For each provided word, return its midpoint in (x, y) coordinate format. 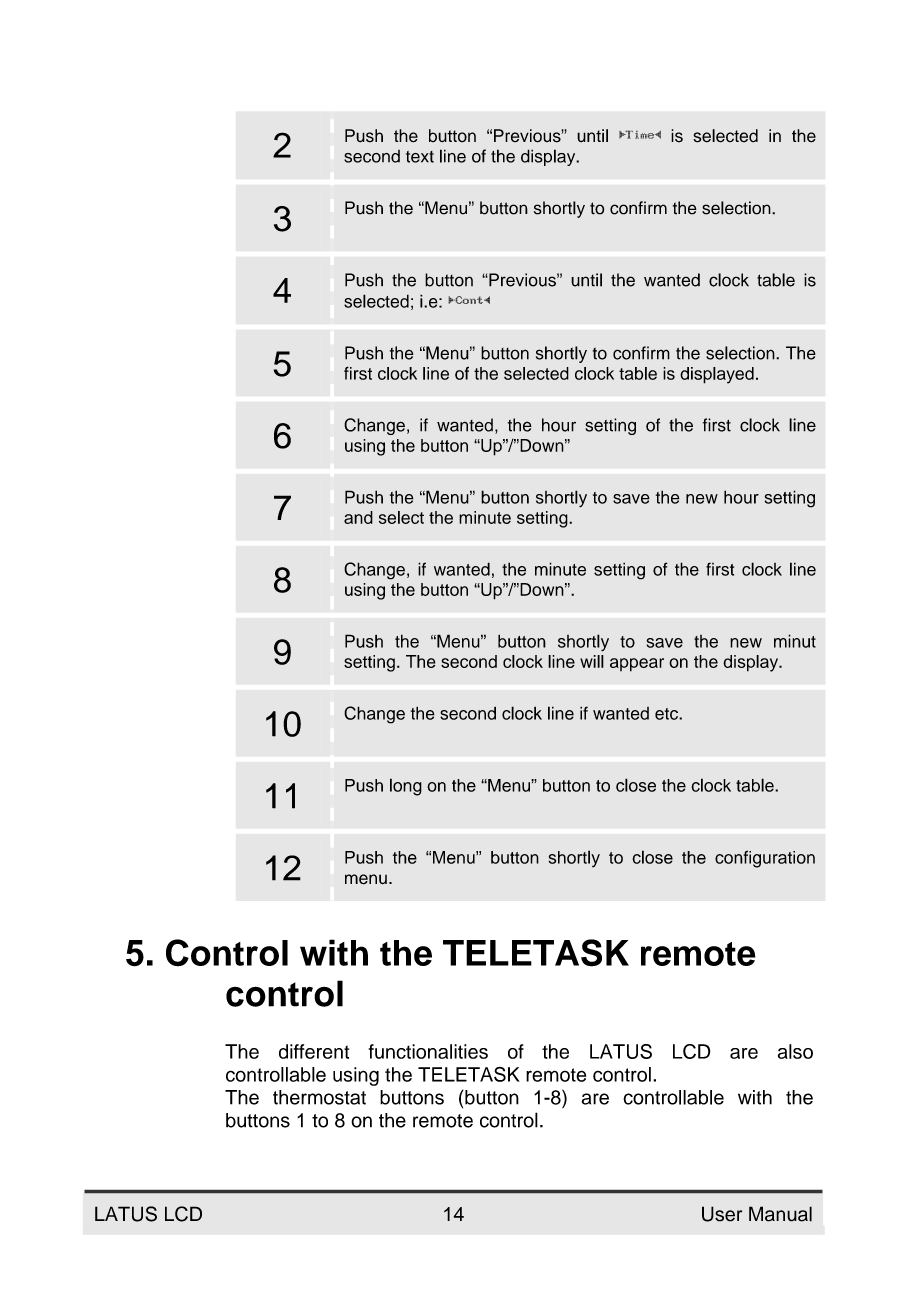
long (406, 787)
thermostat (319, 1097)
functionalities (428, 1051)
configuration (765, 859)
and (358, 517)
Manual (780, 1214)
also (795, 1051)
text (420, 157)
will (592, 661)
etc (667, 714)
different (314, 1051)
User (722, 1214)
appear (637, 665)
